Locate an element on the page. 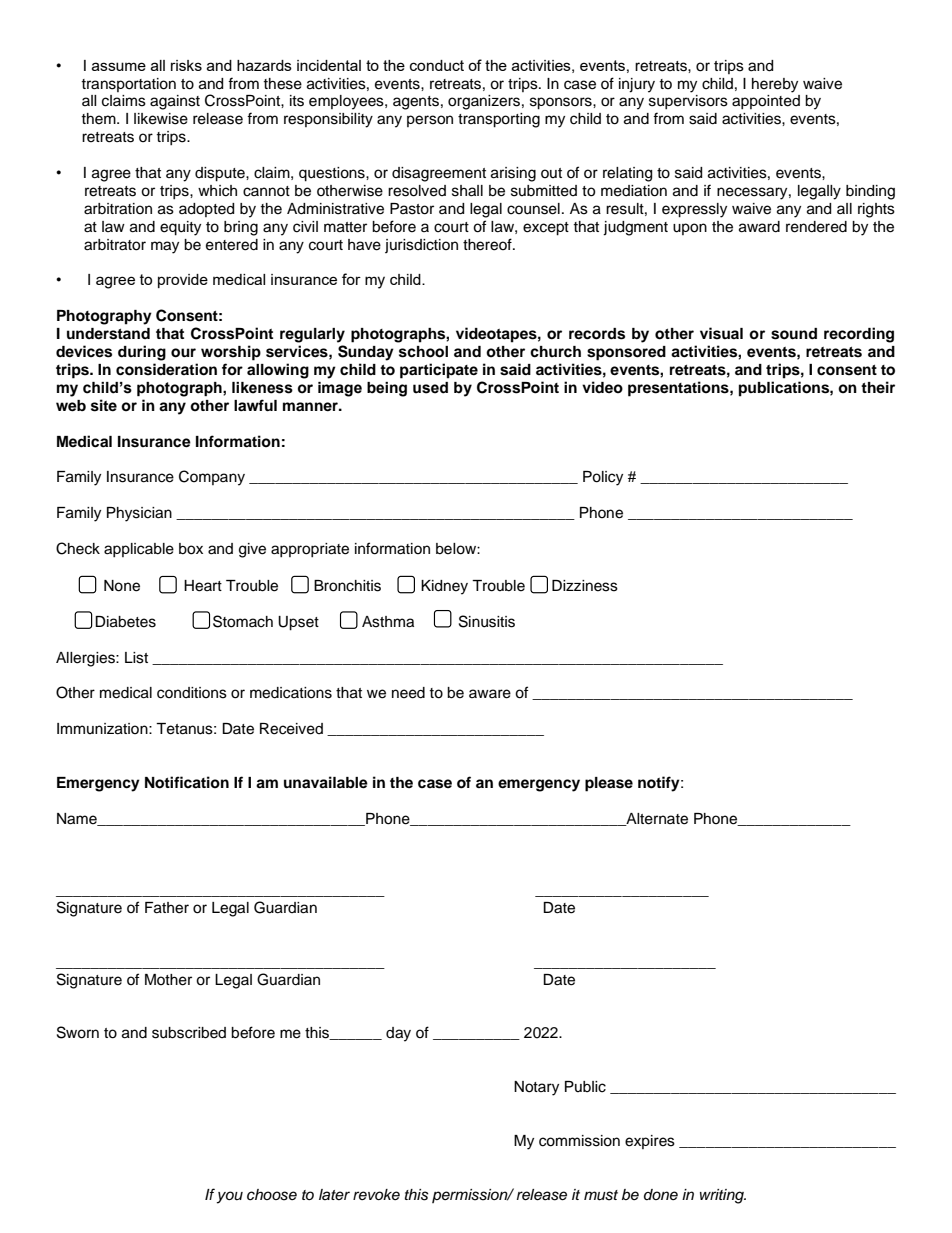  provide is located at coordinates (183, 281).
